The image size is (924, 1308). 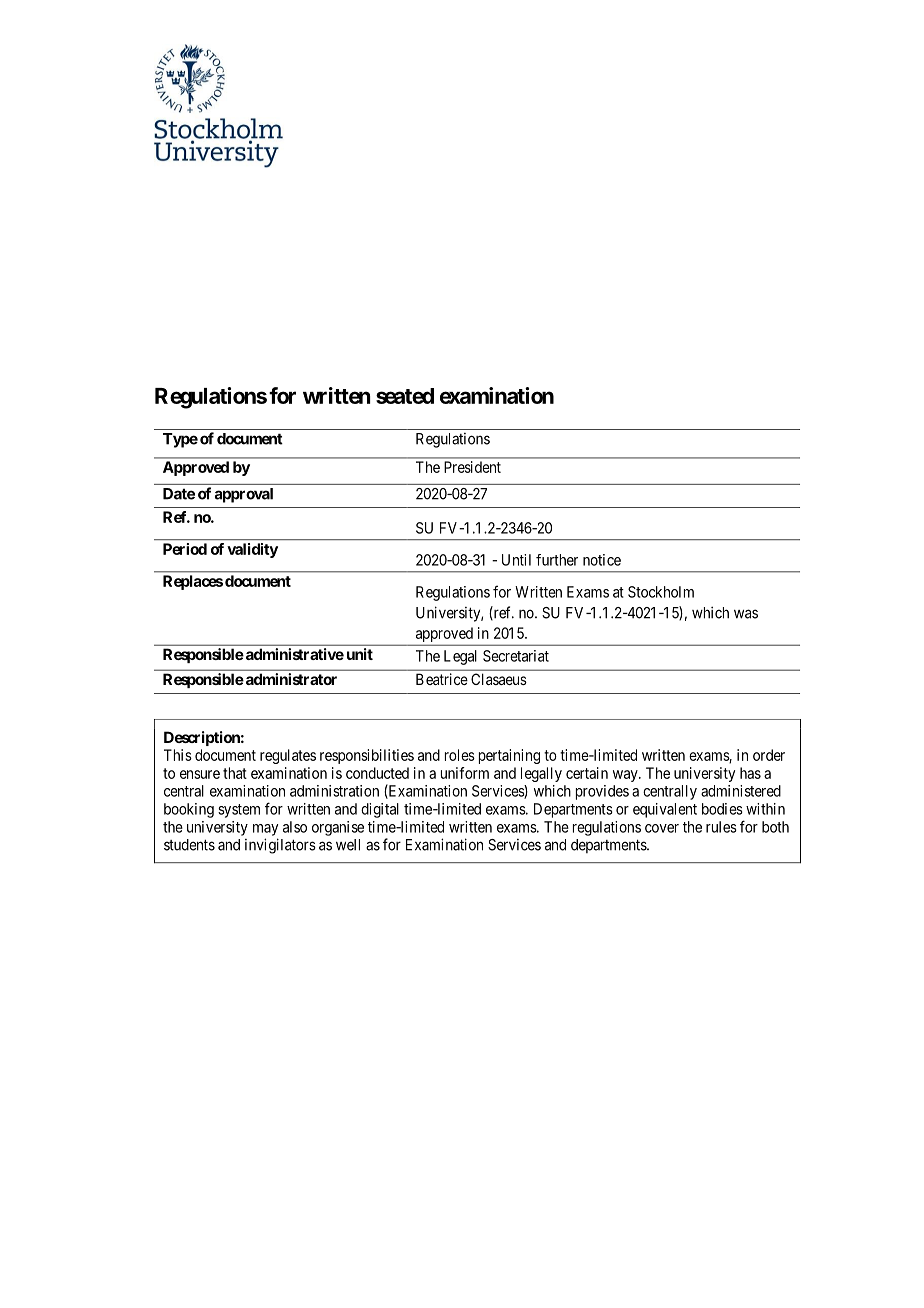 I want to click on may, so click(x=265, y=830).
